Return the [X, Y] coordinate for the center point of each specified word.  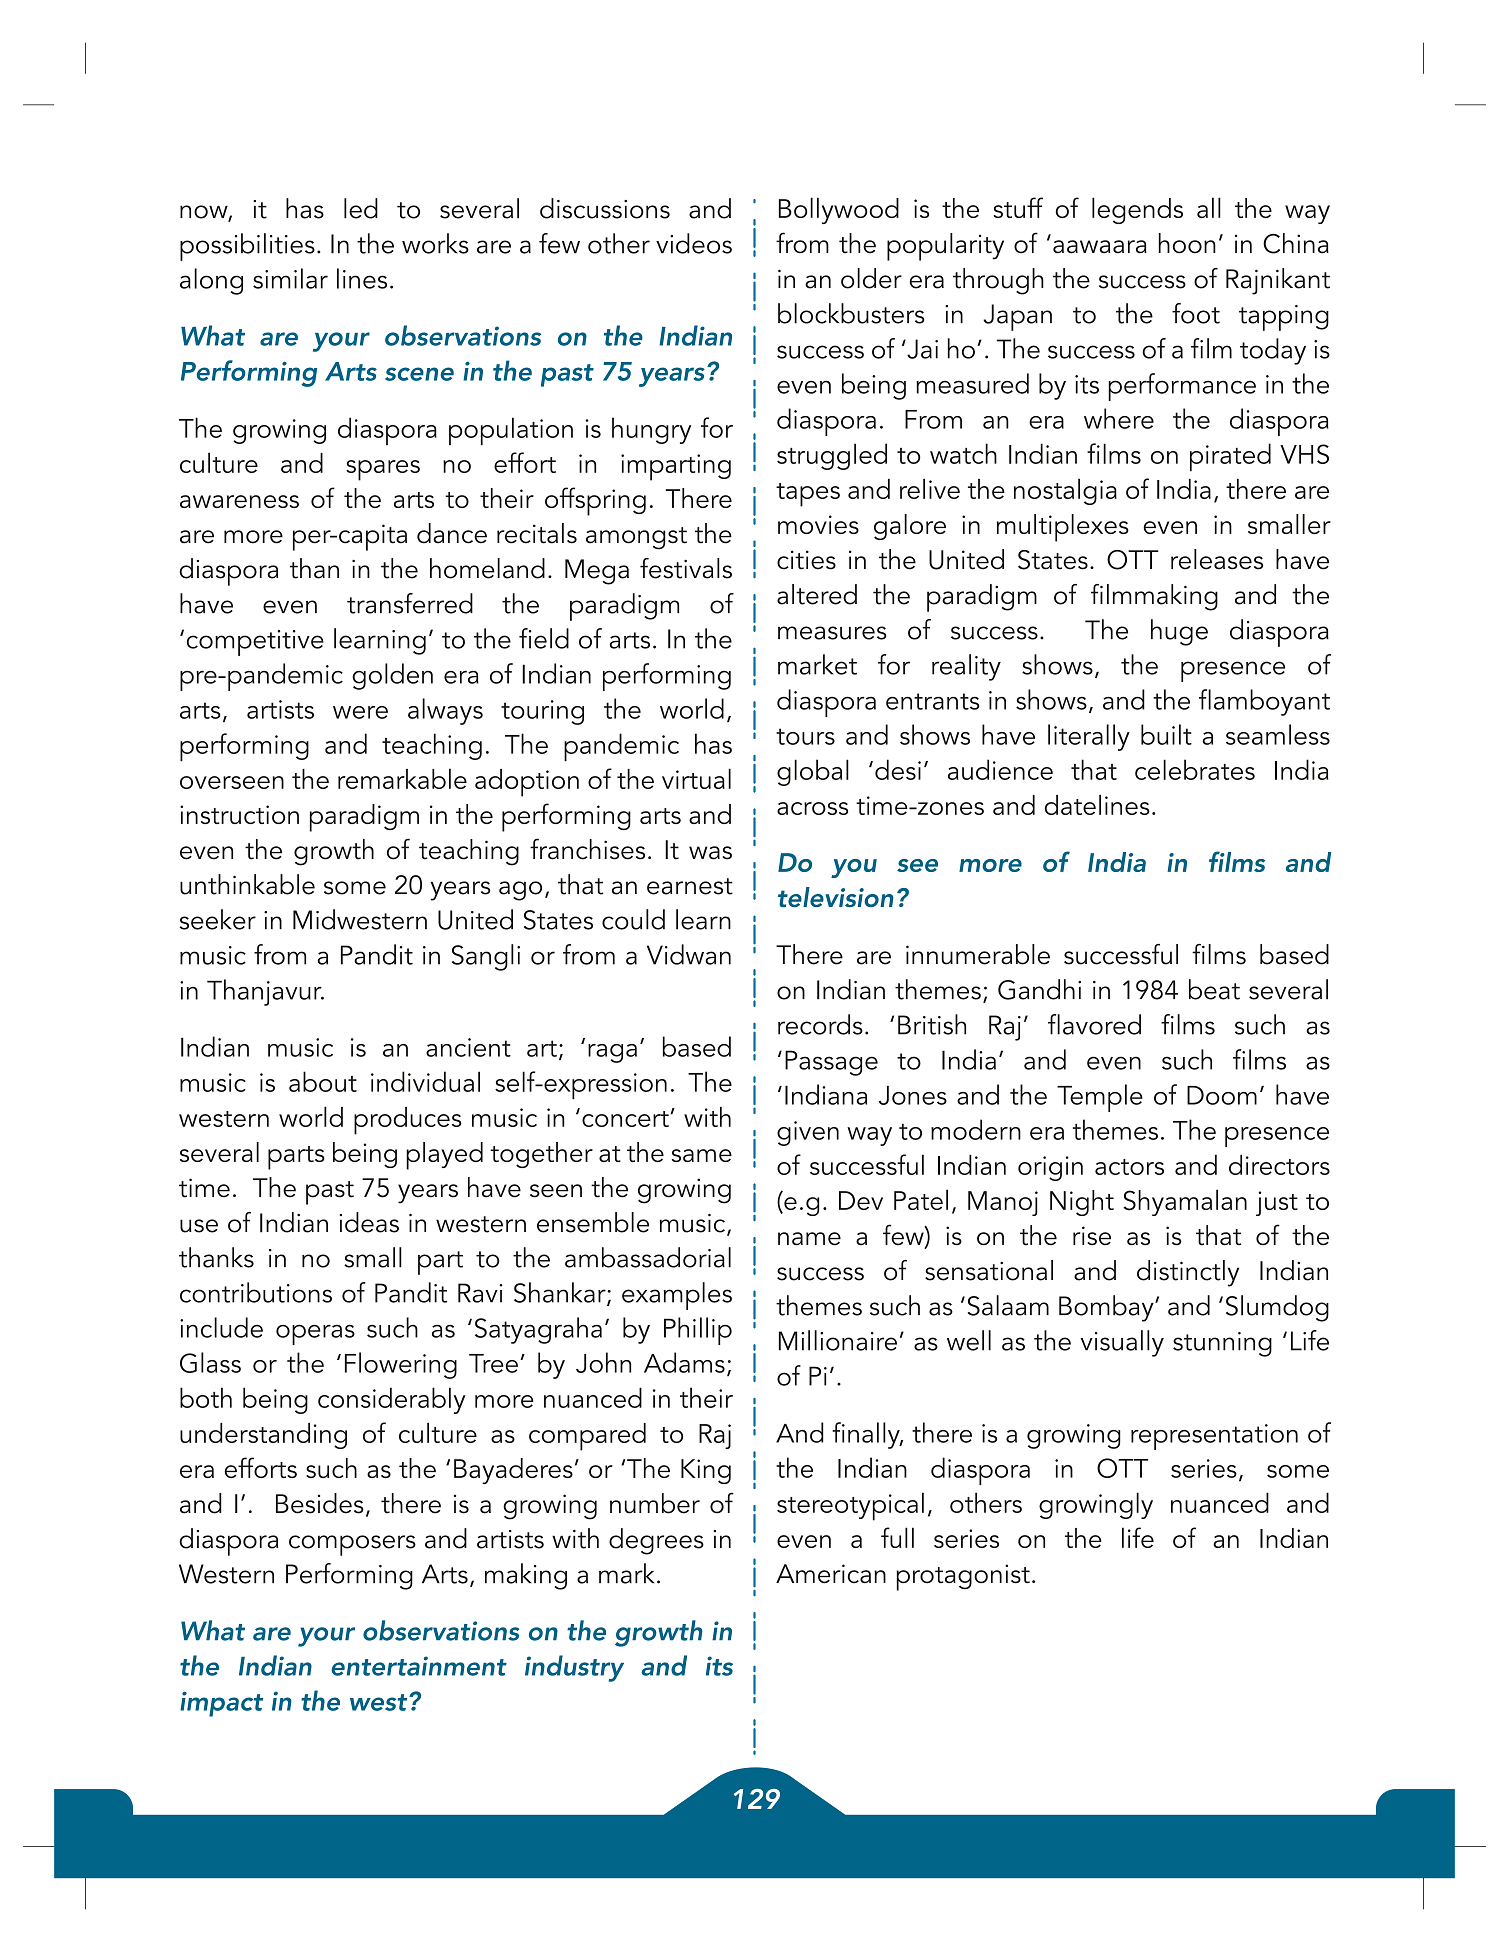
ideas [369, 1222]
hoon [1187, 243]
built [1166, 734]
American [831, 1574]
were [360, 712]
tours [805, 736]
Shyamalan [1185, 1202]
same [702, 1155]
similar [290, 278]
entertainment [419, 1666]
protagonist [963, 1577]
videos [694, 243]
